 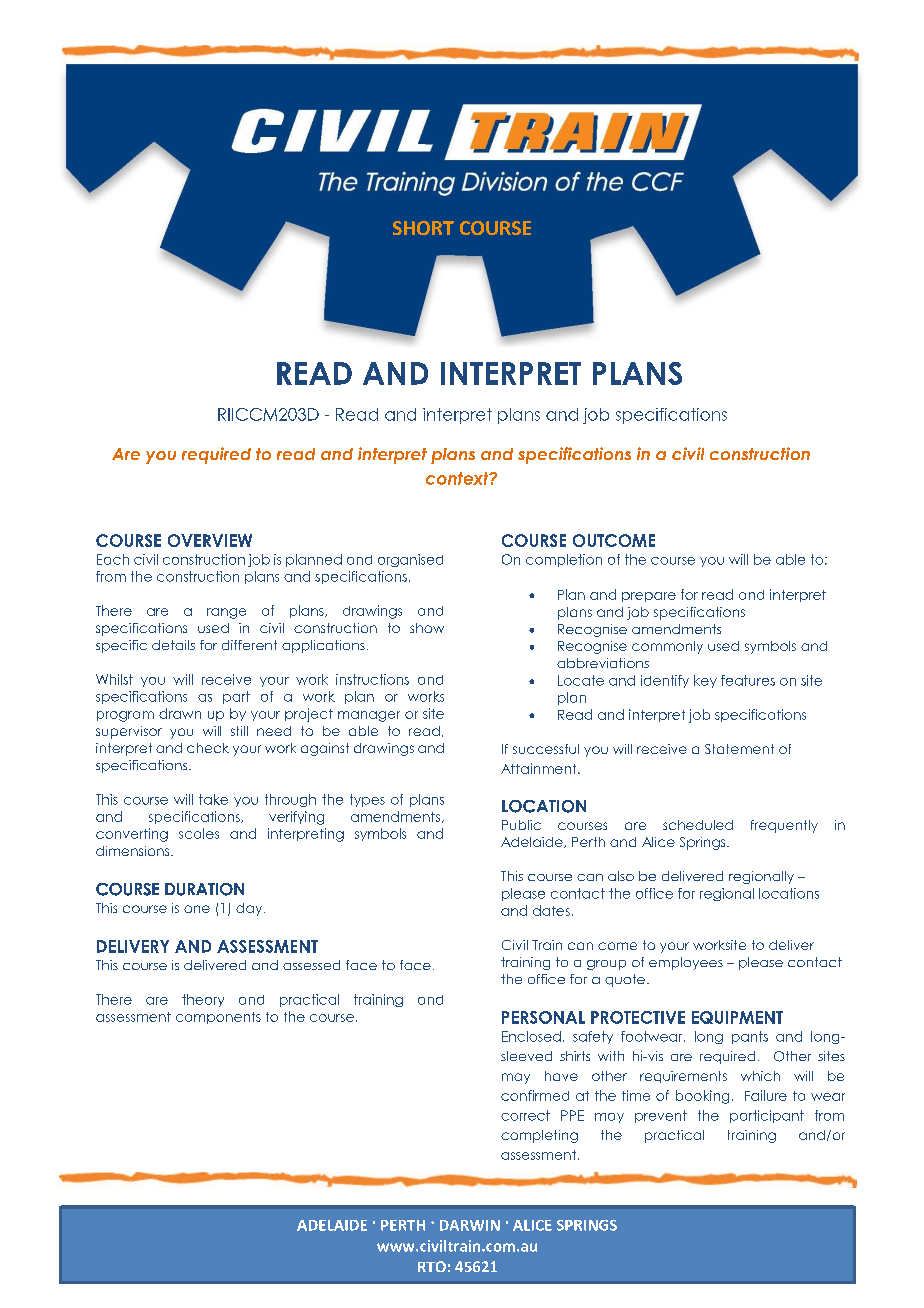 What do you see at coordinates (423, 228) in the screenshot?
I see `SHORT` at bounding box center [423, 228].
